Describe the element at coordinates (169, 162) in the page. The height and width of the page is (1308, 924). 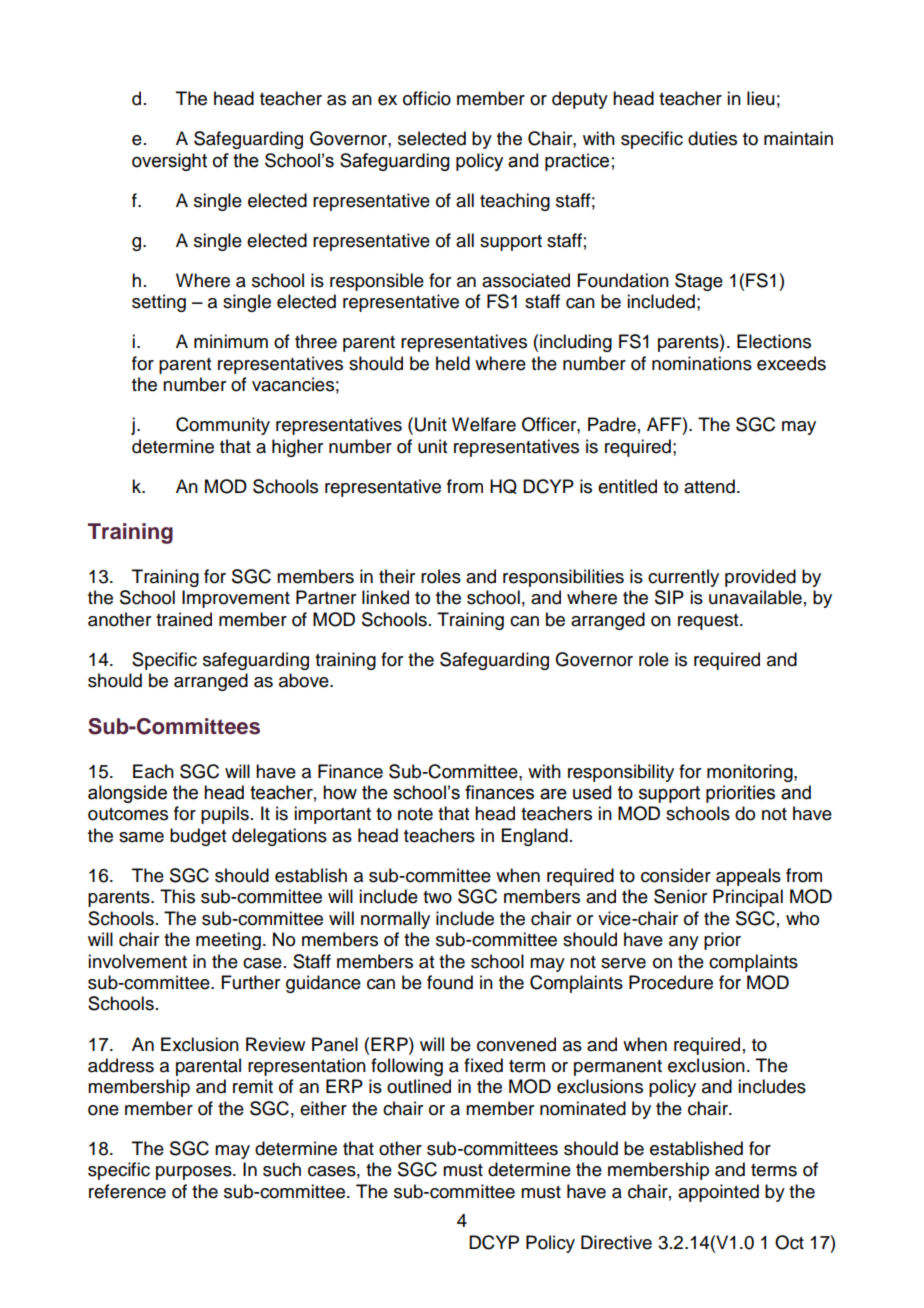
I see `oversight` at that location.
